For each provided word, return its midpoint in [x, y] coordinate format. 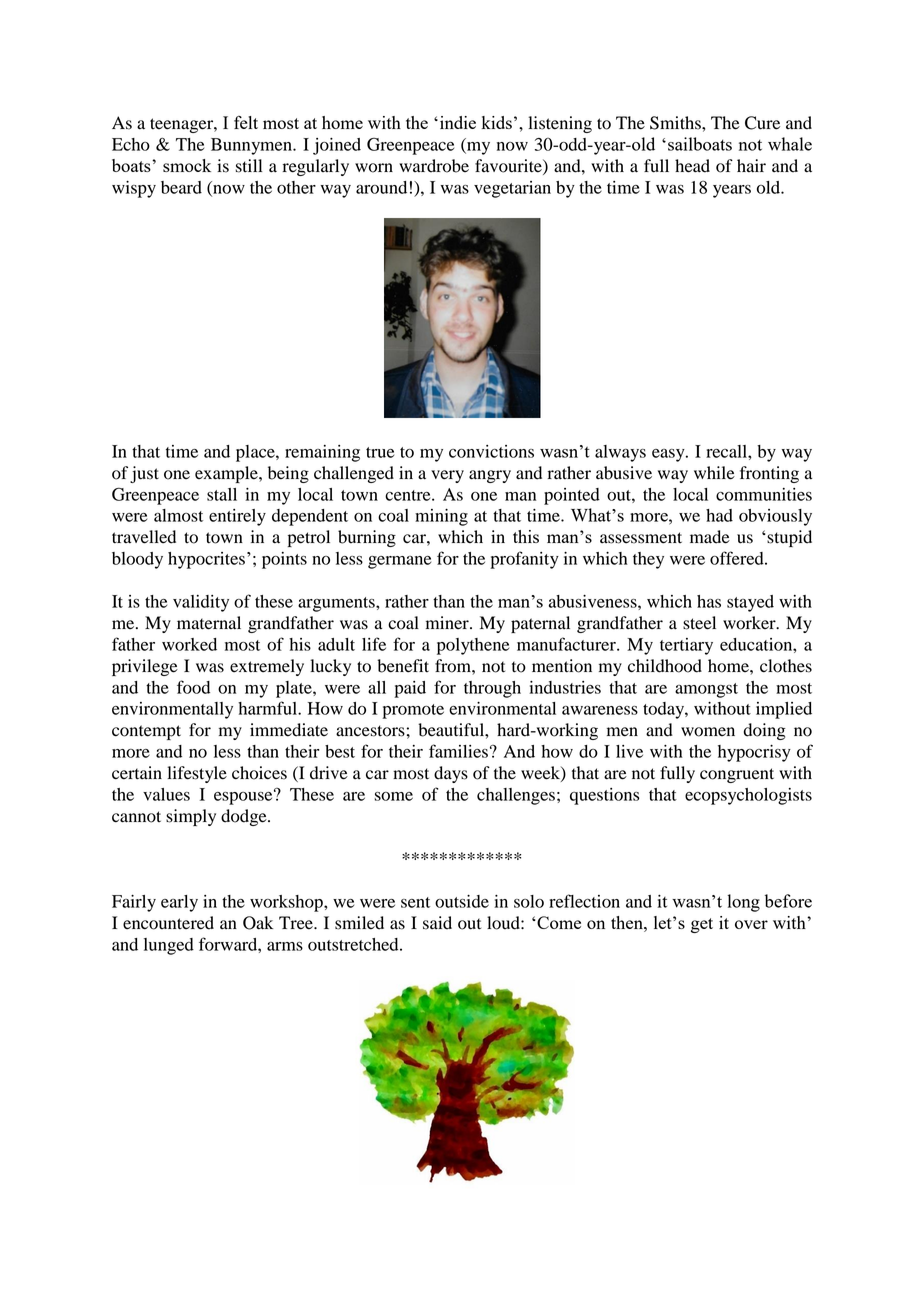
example [227, 474]
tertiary [686, 646]
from [454, 666]
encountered [168, 923]
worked [189, 644]
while [714, 473]
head [692, 166]
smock [187, 165]
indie [456, 122]
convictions [491, 451]
